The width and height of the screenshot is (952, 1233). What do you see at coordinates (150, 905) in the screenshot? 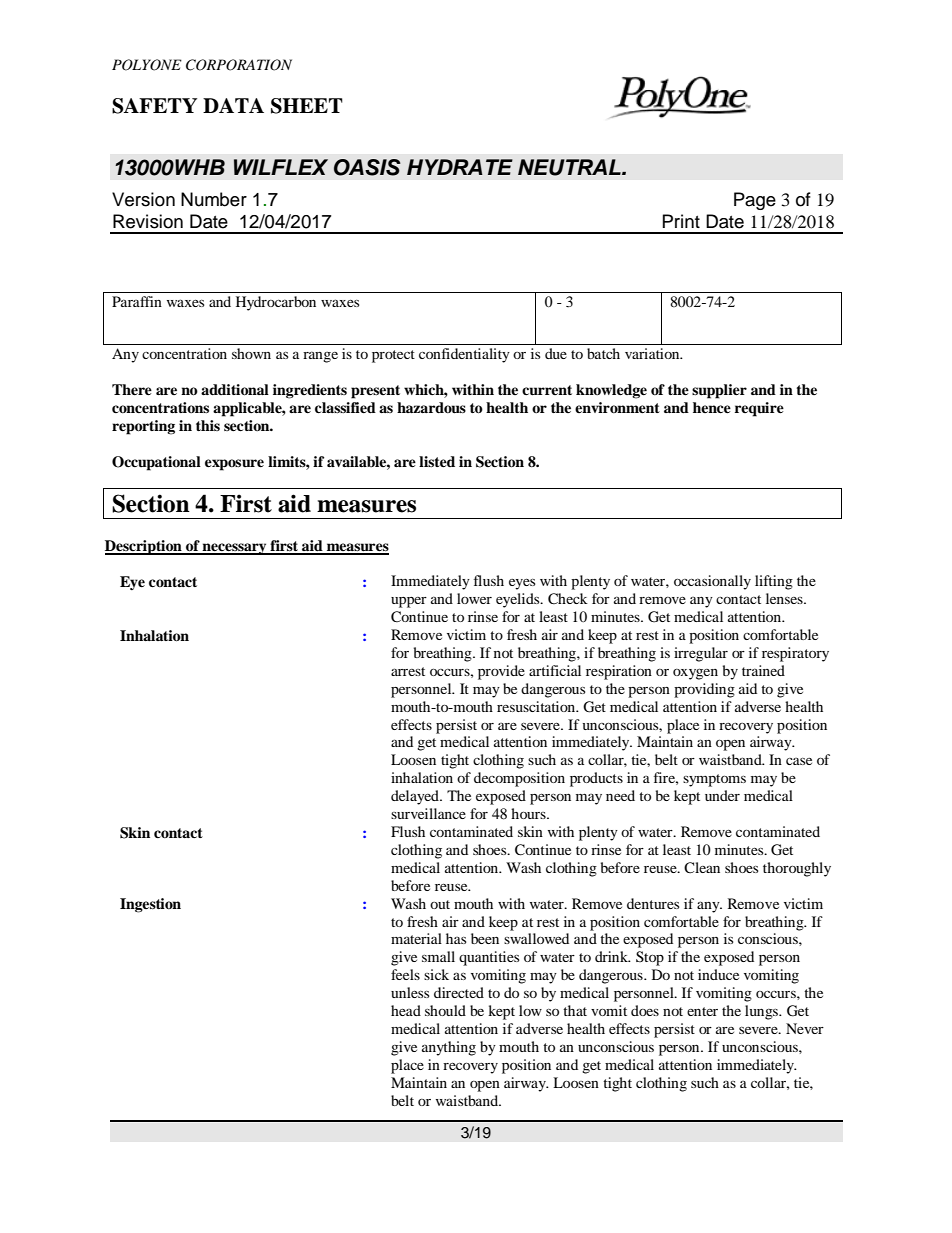
I see `Ingestion` at bounding box center [150, 905].
